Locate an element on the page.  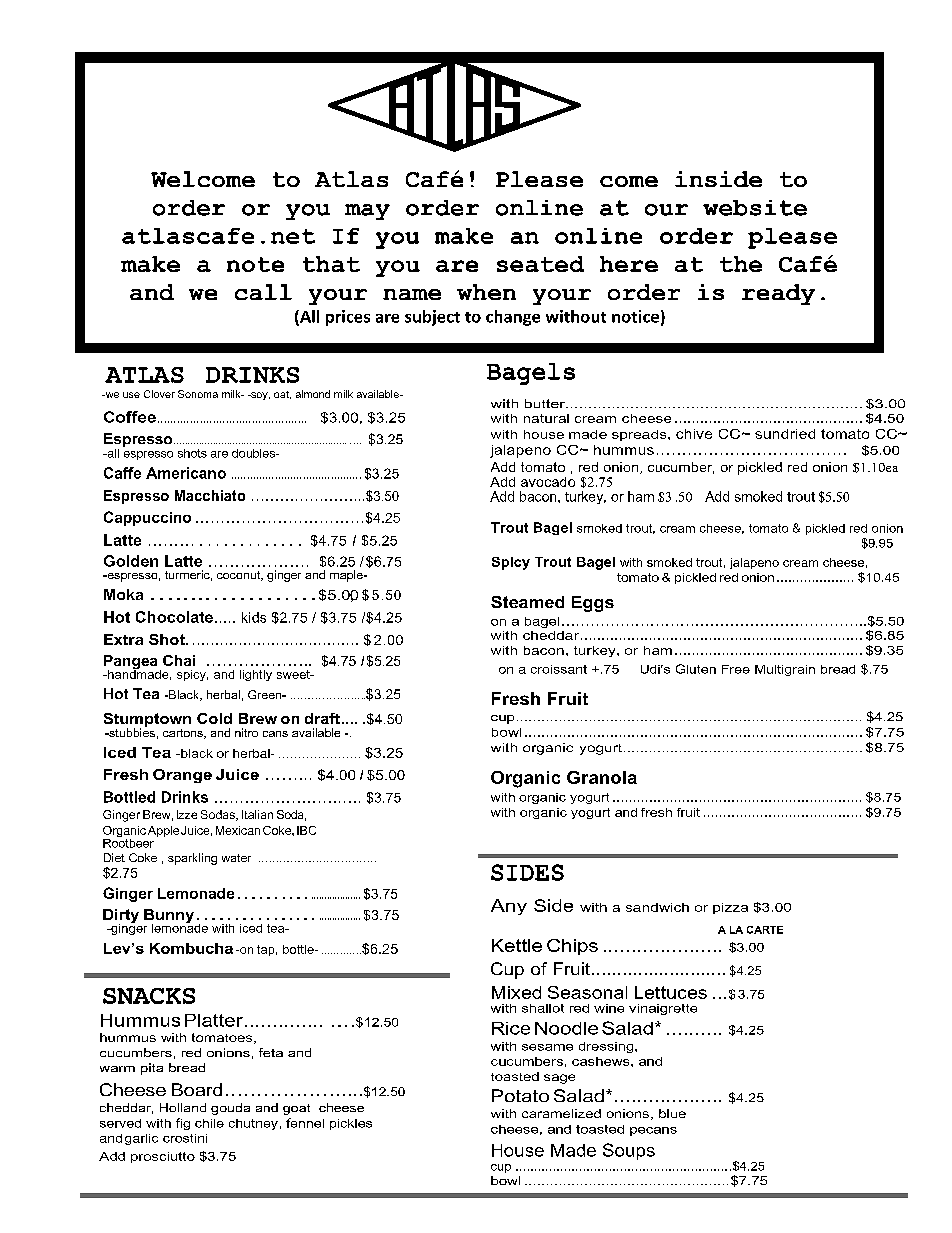
the is located at coordinates (741, 264).
